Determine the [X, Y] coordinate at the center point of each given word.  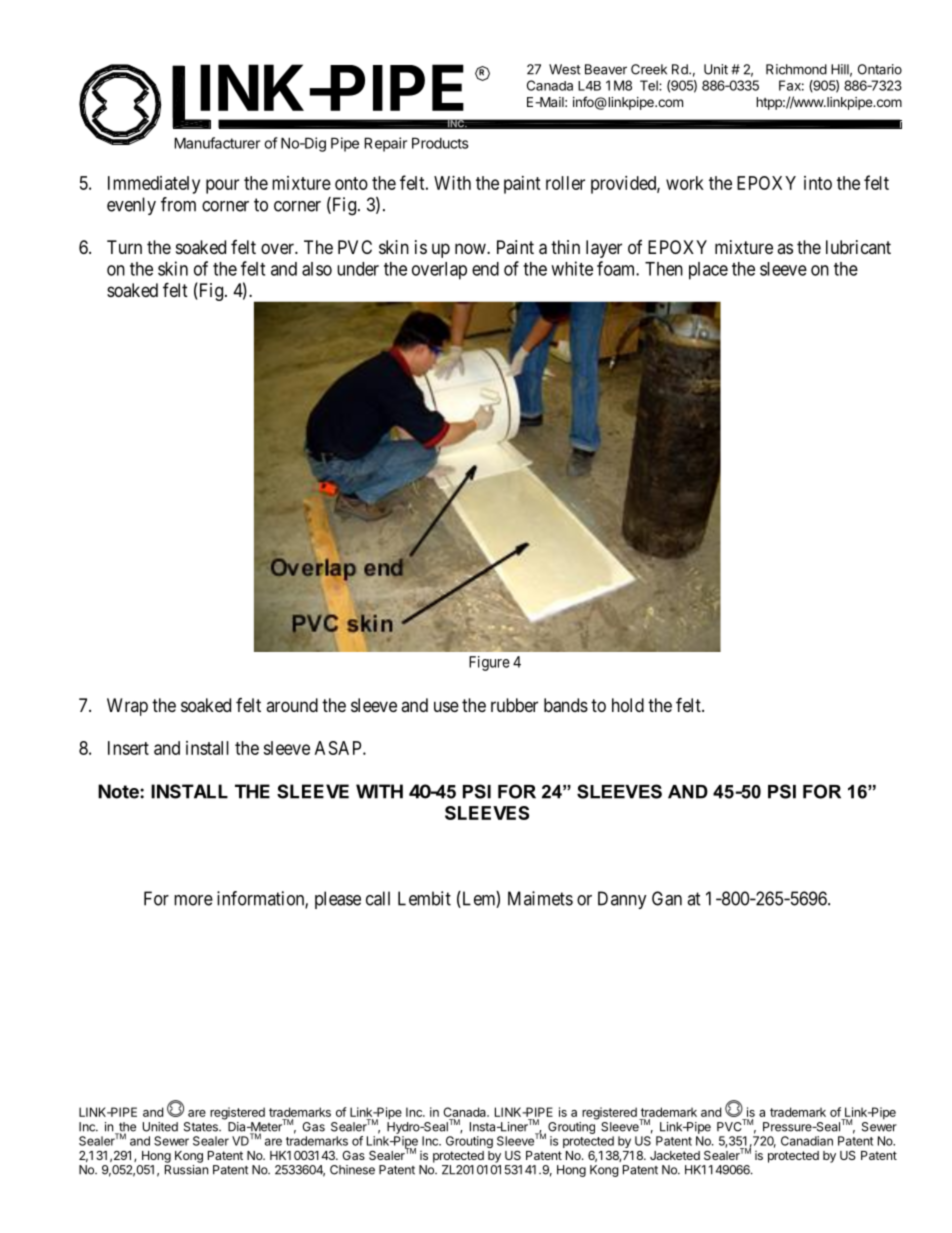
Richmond [796, 69]
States [202, 1127]
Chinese [352, 1170]
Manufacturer [217, 143]
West [565, 69]
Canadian [807, 1141]
